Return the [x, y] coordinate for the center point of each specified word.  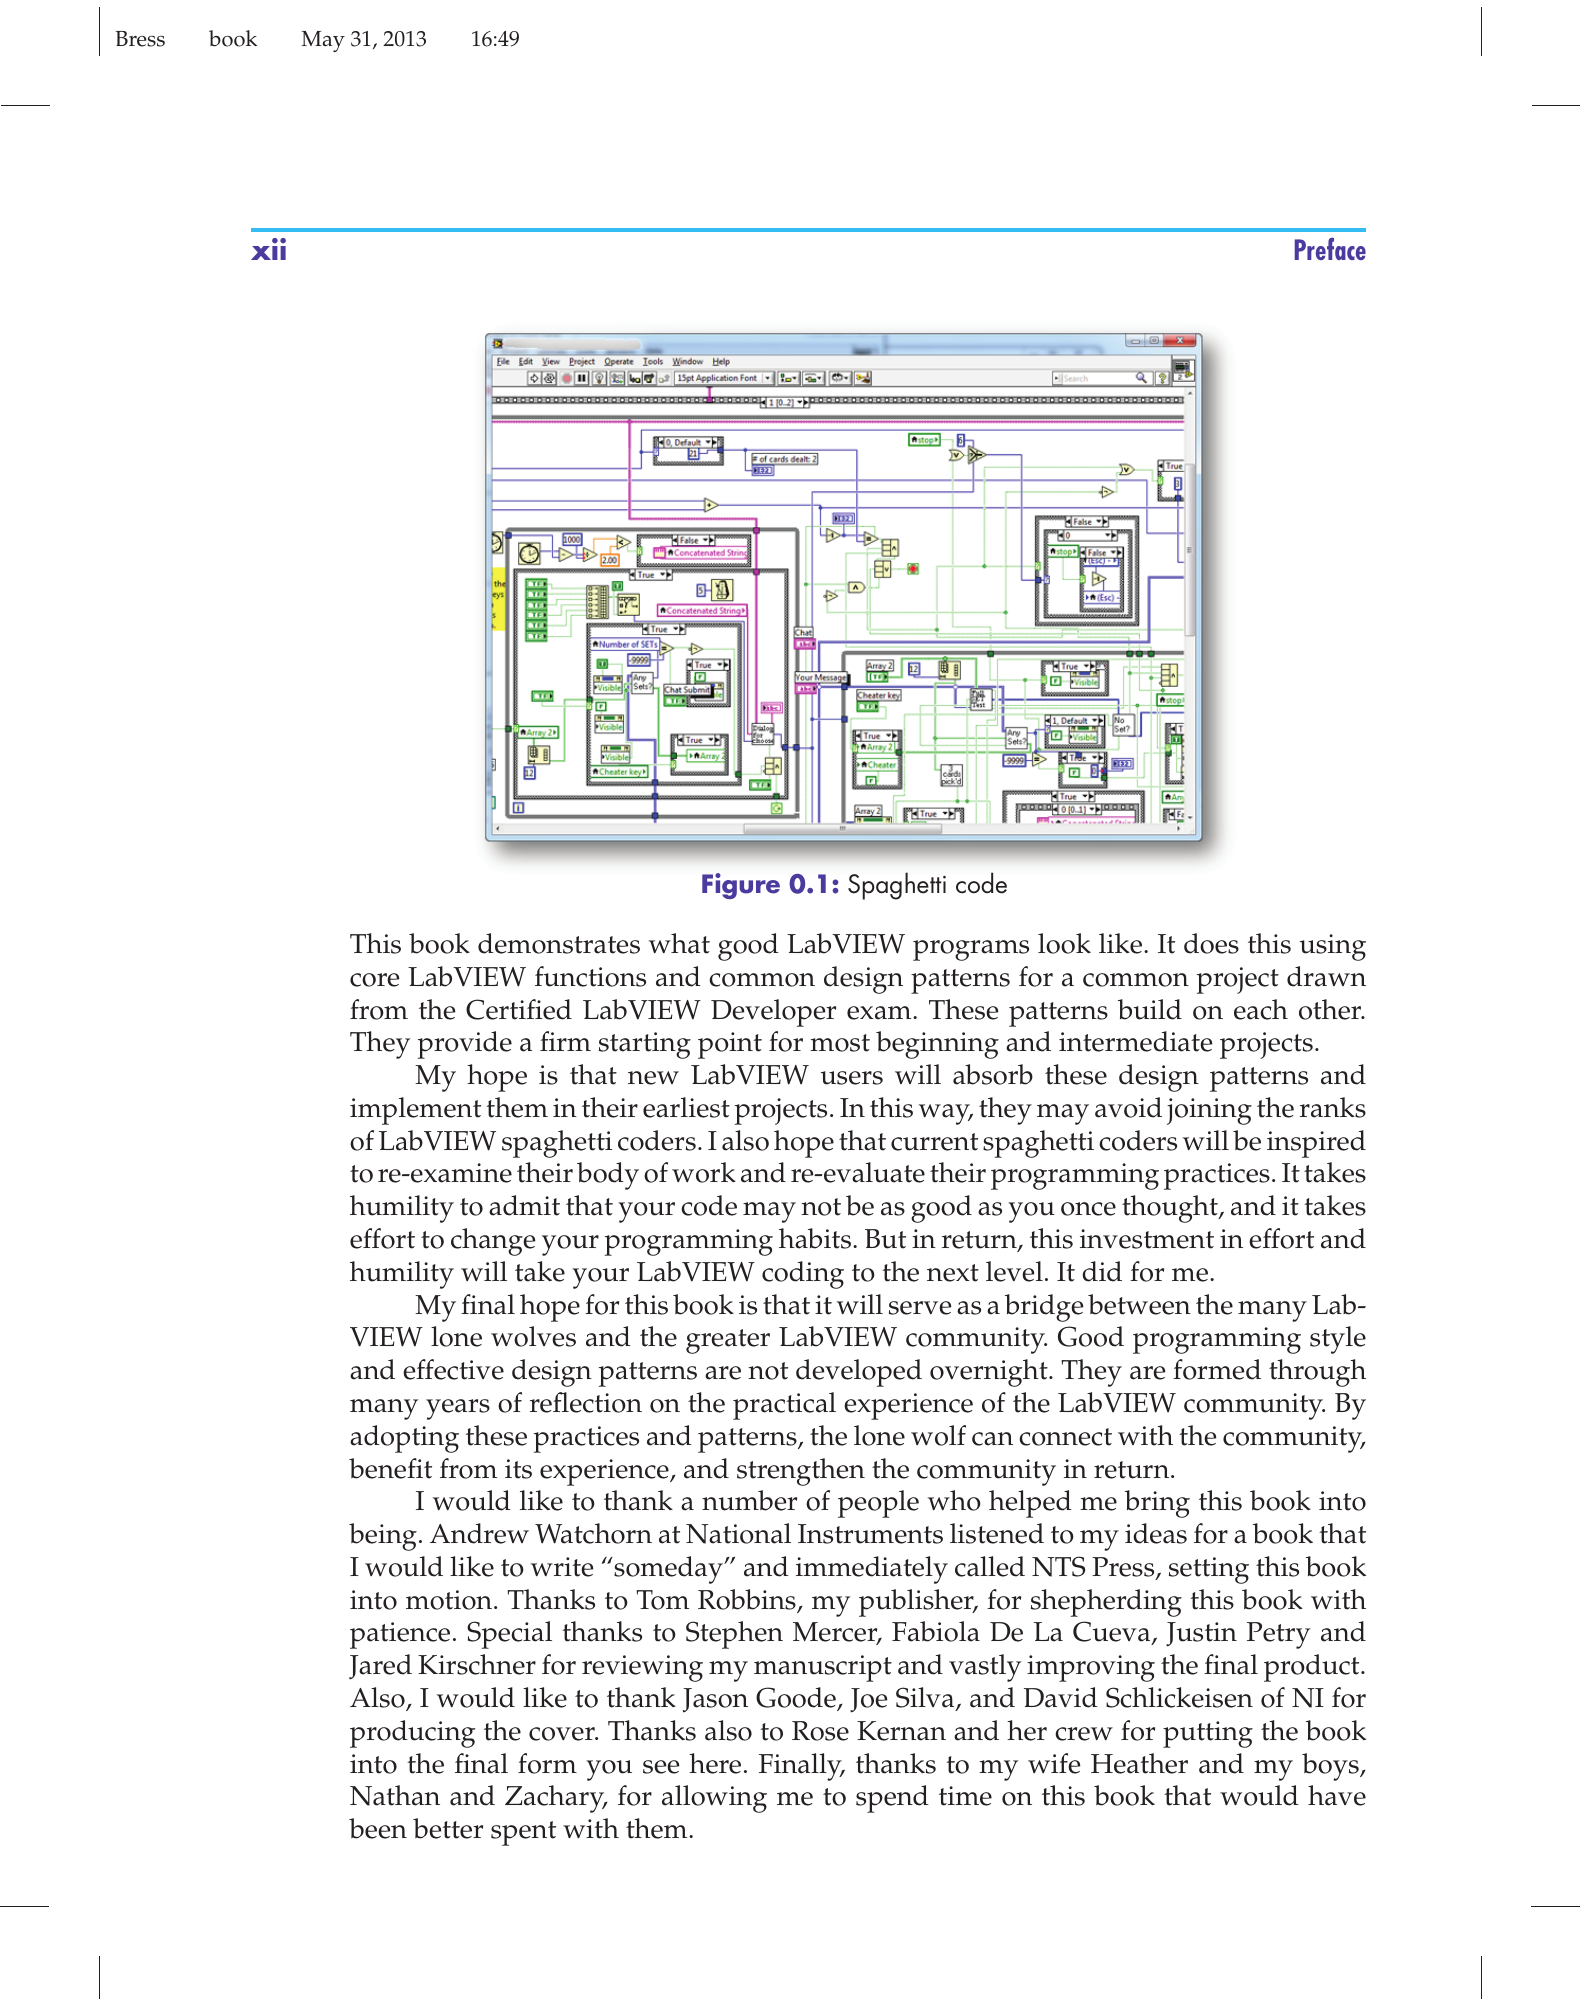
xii [268, 249]
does [1211, 943]
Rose [820, 1731]
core [374, 980]
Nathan [395, 1795]
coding [803, 1275]
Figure [741, 886]
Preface [1330, 249]
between [1139, 1304]
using [1333, 947]
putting [1208, 1734]
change [493, 1242]
